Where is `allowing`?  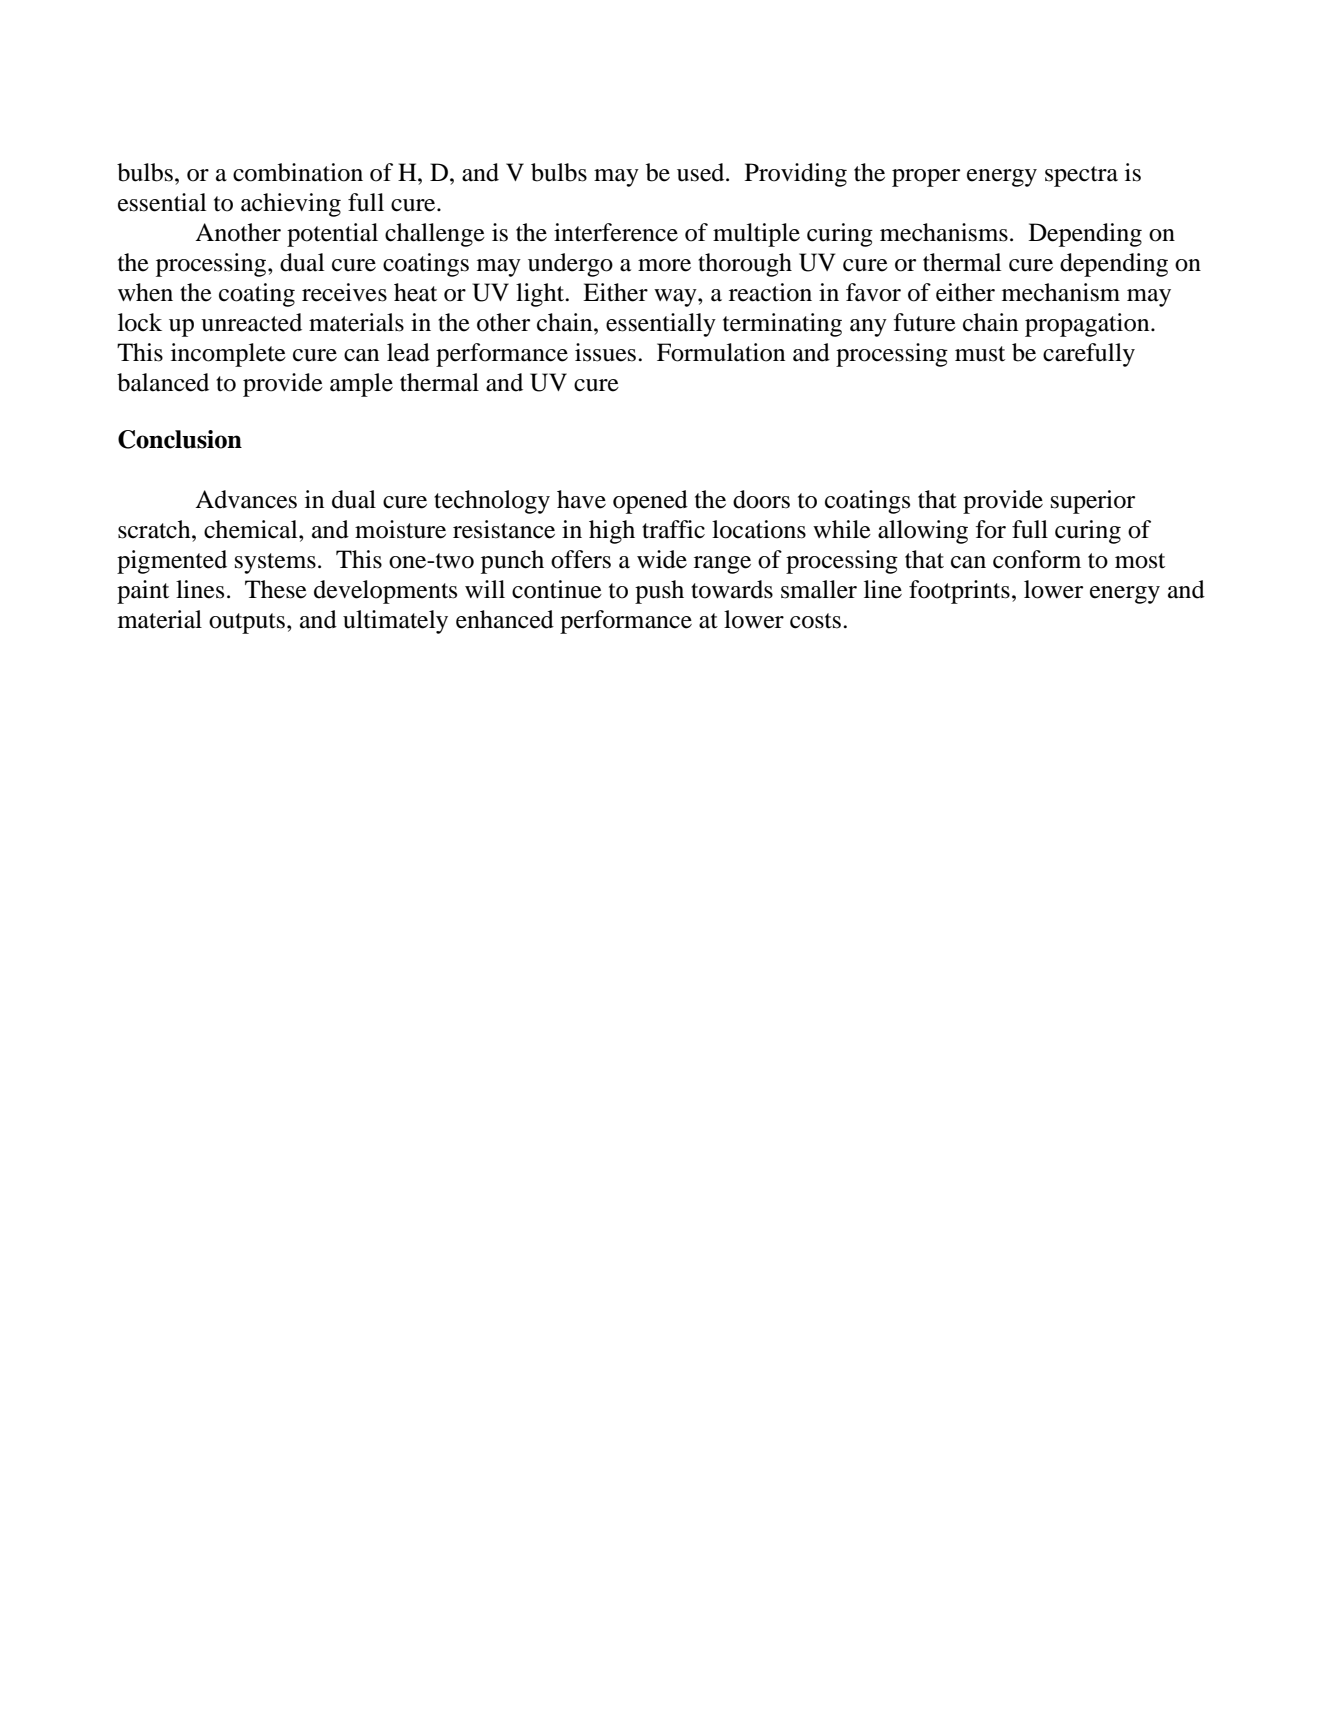
allowing is located at coordinates (923, 532).
